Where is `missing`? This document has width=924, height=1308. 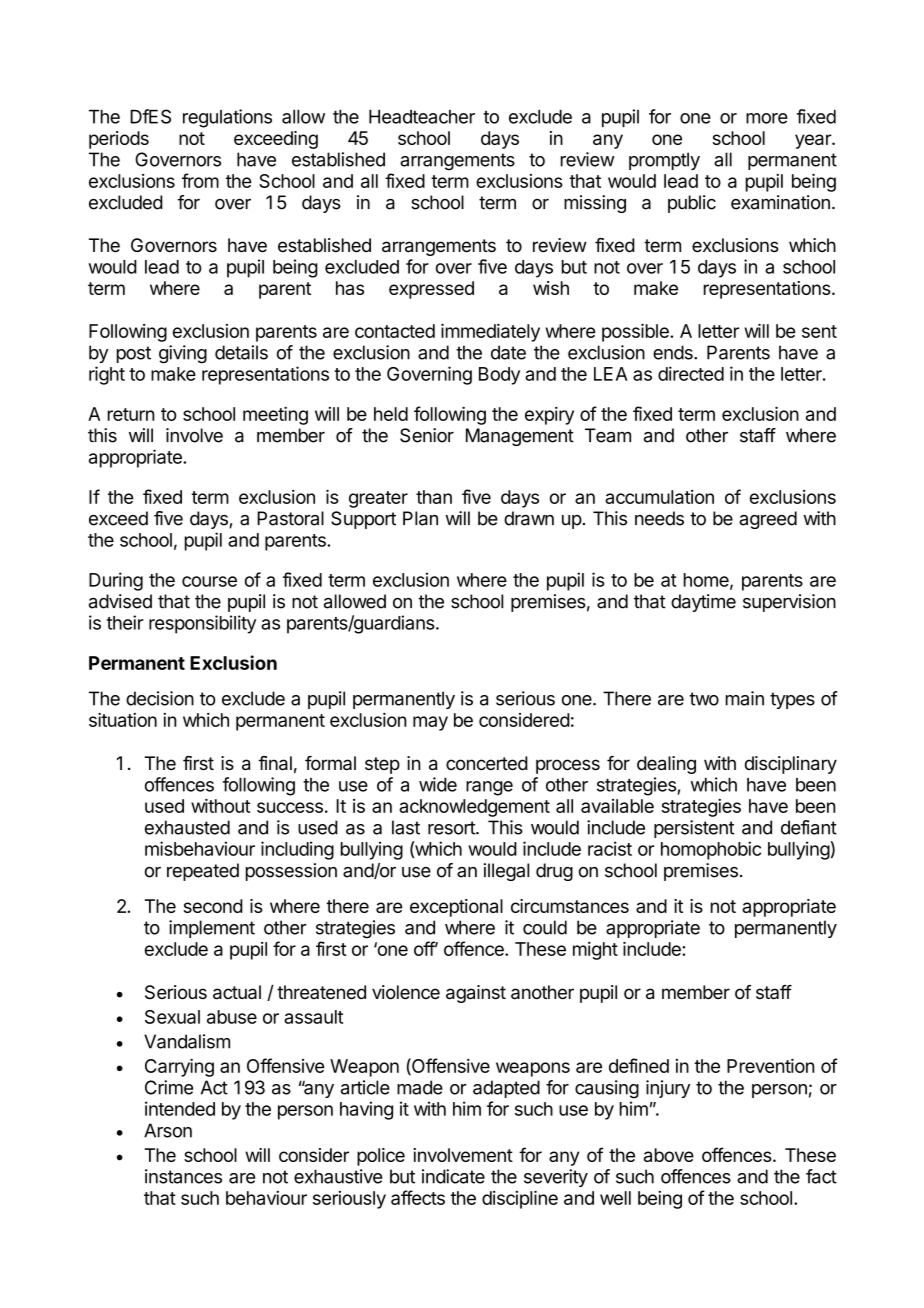
missing is located at coordinates (595, 204).
